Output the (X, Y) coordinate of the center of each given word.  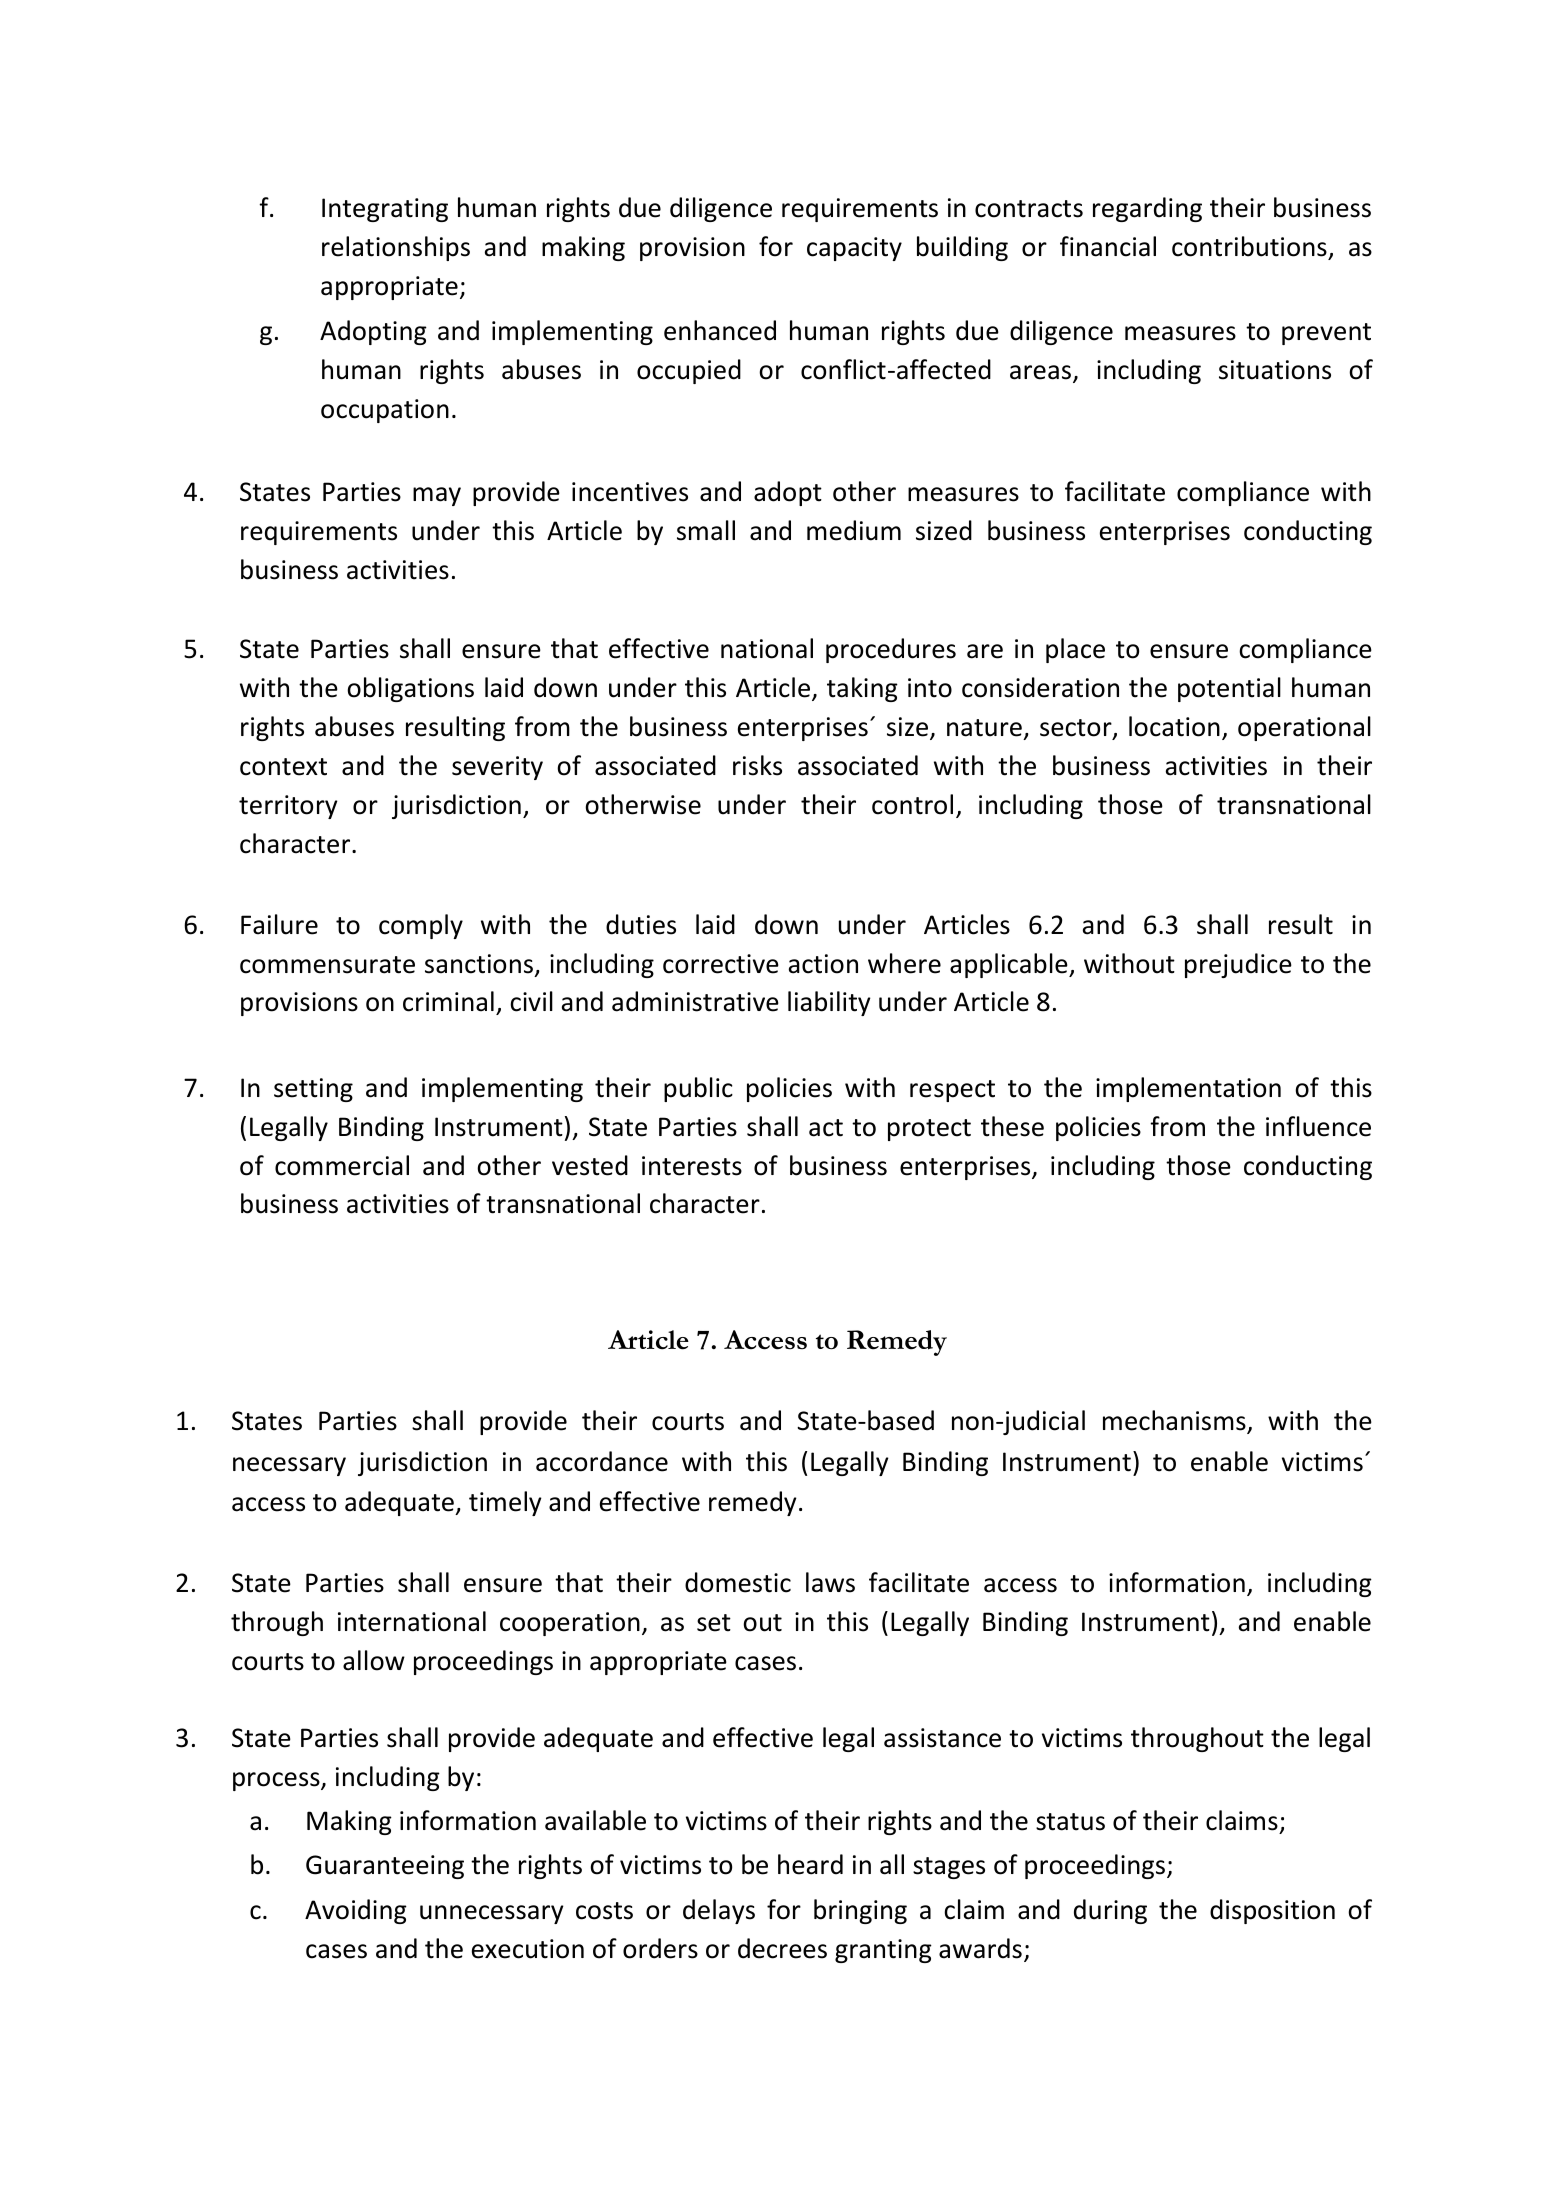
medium (854, 530)
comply (421, 926)
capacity (854, 249)
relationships (396, 248)
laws (830, 1582)
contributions (1249, 246)
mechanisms (1175, 1421)
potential (1229, 689)
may (437, 496)
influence (1318, 1126)
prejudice (1238, 965)
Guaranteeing (385, 1867)
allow (374, 1660)
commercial (342, 1165)
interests (692, 1166)
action (823, 964)
